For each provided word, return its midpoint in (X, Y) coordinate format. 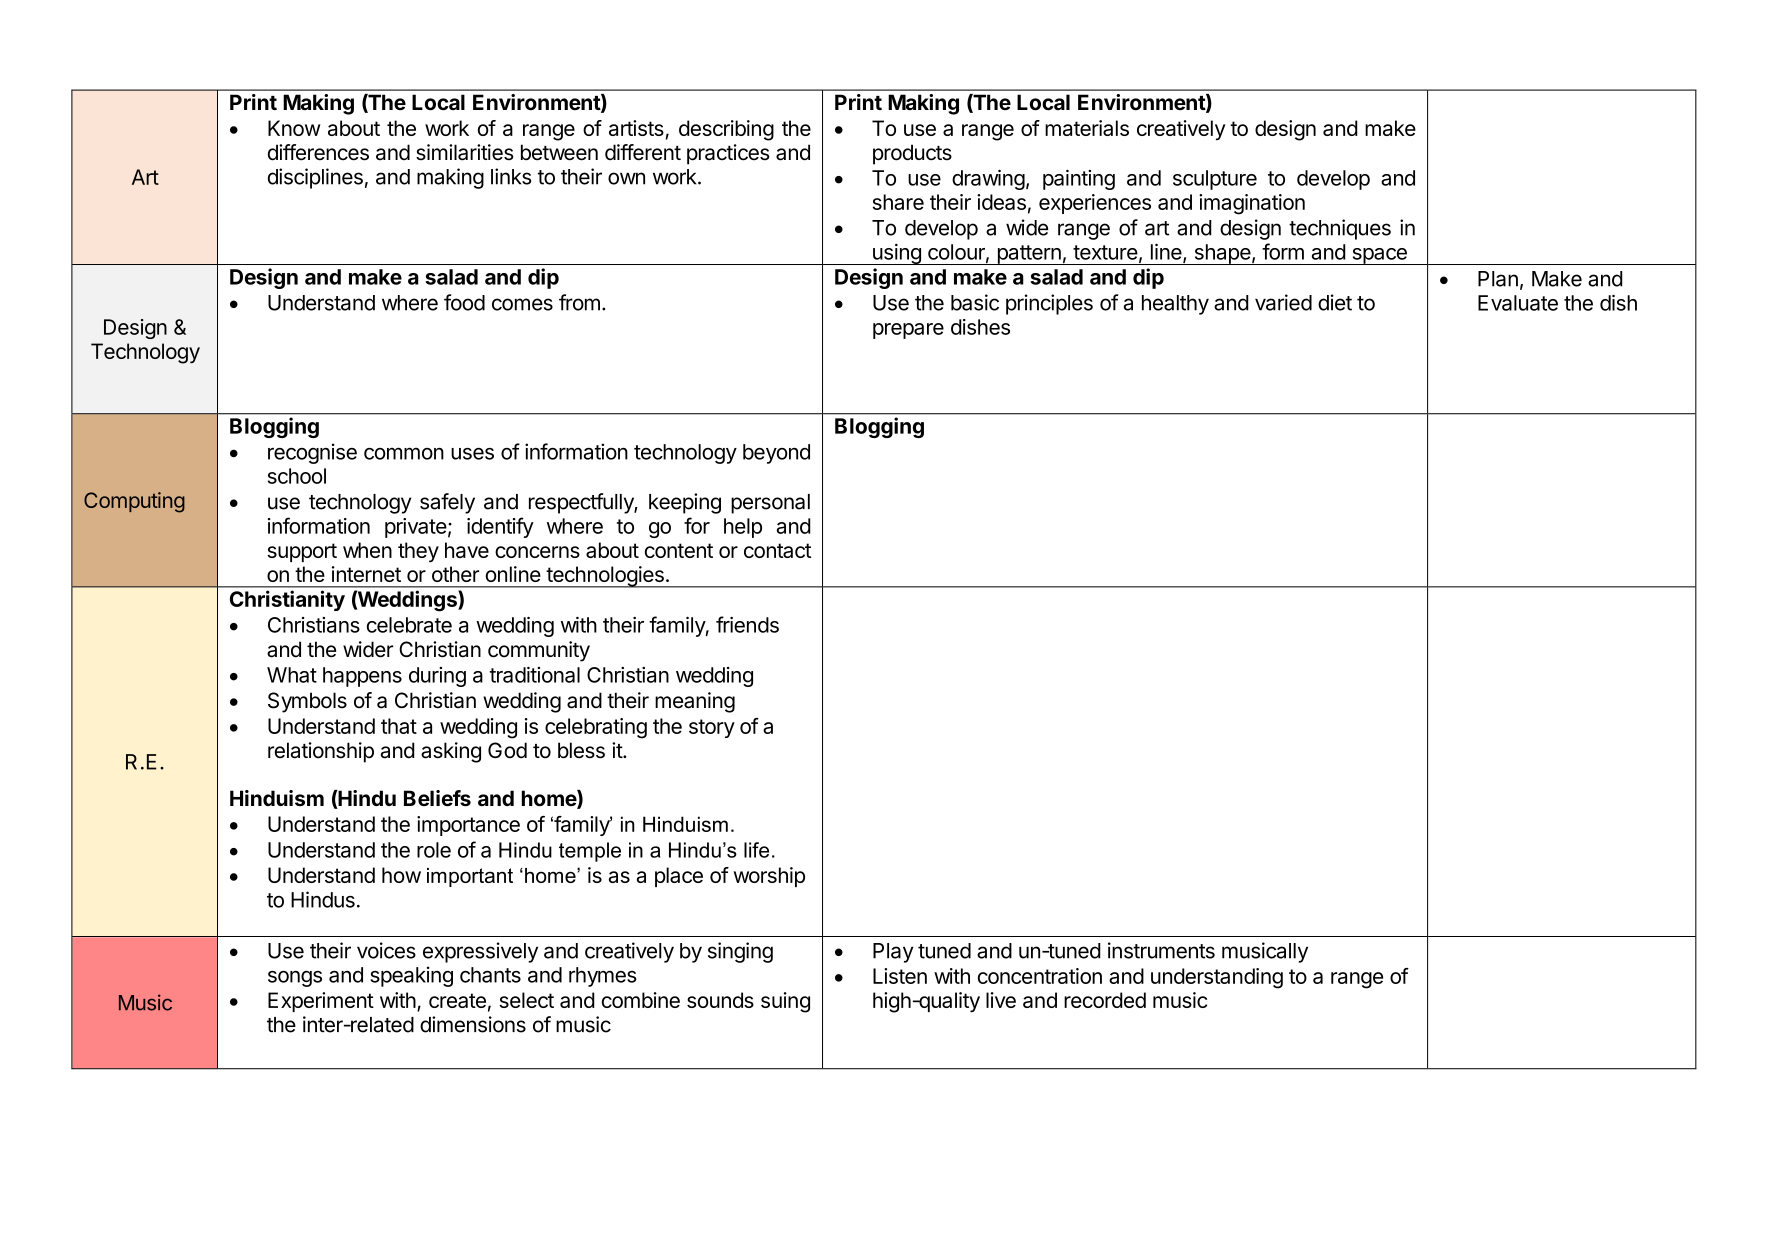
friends (747, 624)
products (912, 154)
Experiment (321, 1002)
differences (318, 152)
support (302, 552)
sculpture (1215, 180)
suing (785, 1002)
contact (777, 550)
